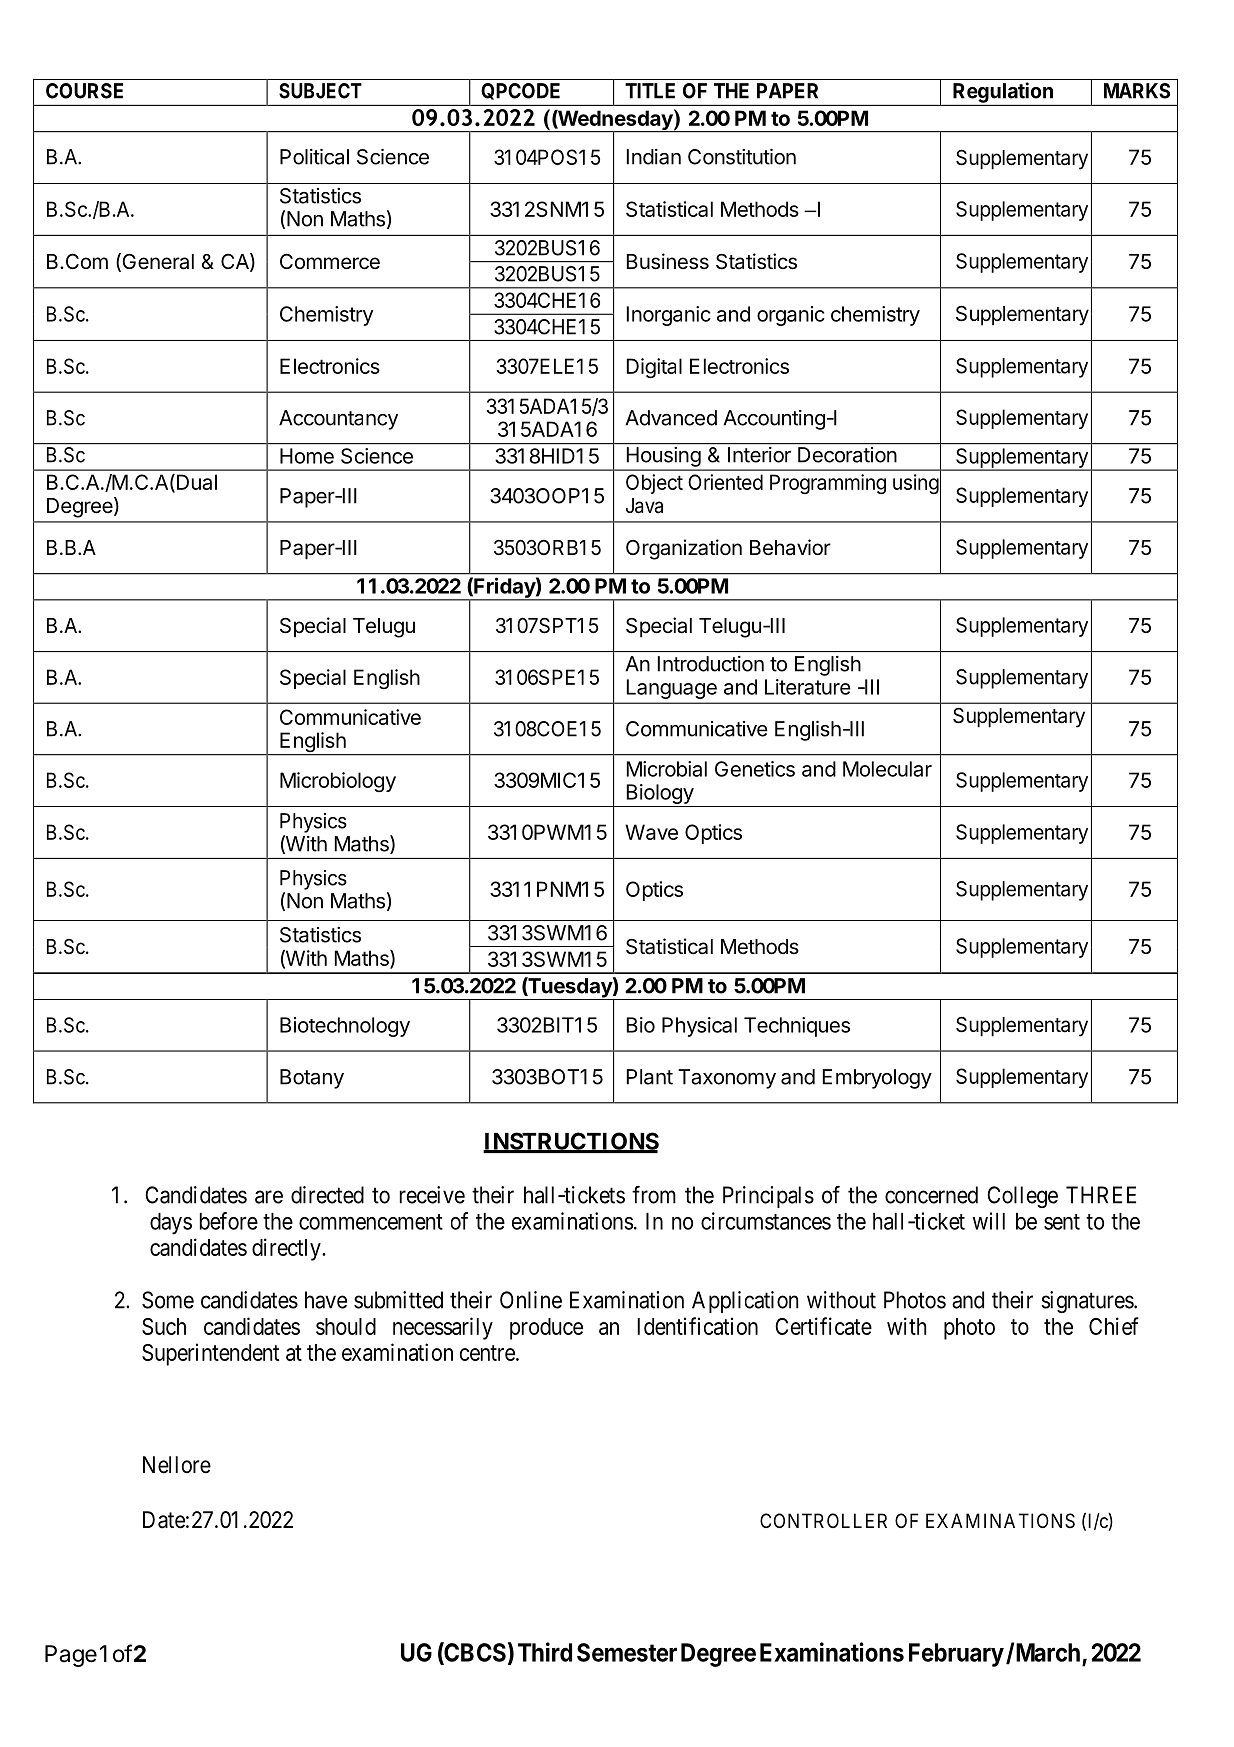  Describe the element at coordinates (847, 455) in the document. I see `Decoration` at that location.
